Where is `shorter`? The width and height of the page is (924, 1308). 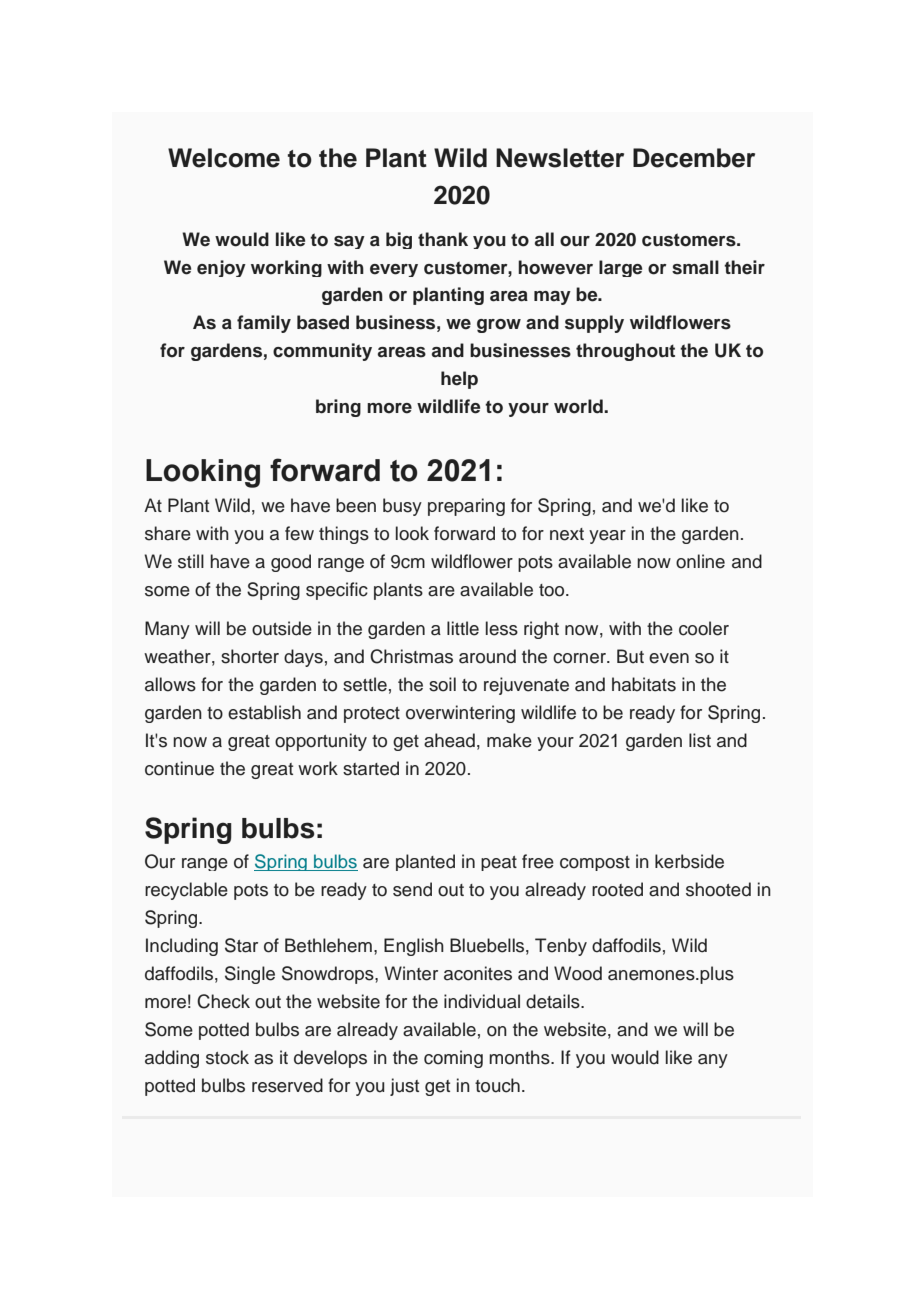
shorter is located at coordinates (250, 656).
